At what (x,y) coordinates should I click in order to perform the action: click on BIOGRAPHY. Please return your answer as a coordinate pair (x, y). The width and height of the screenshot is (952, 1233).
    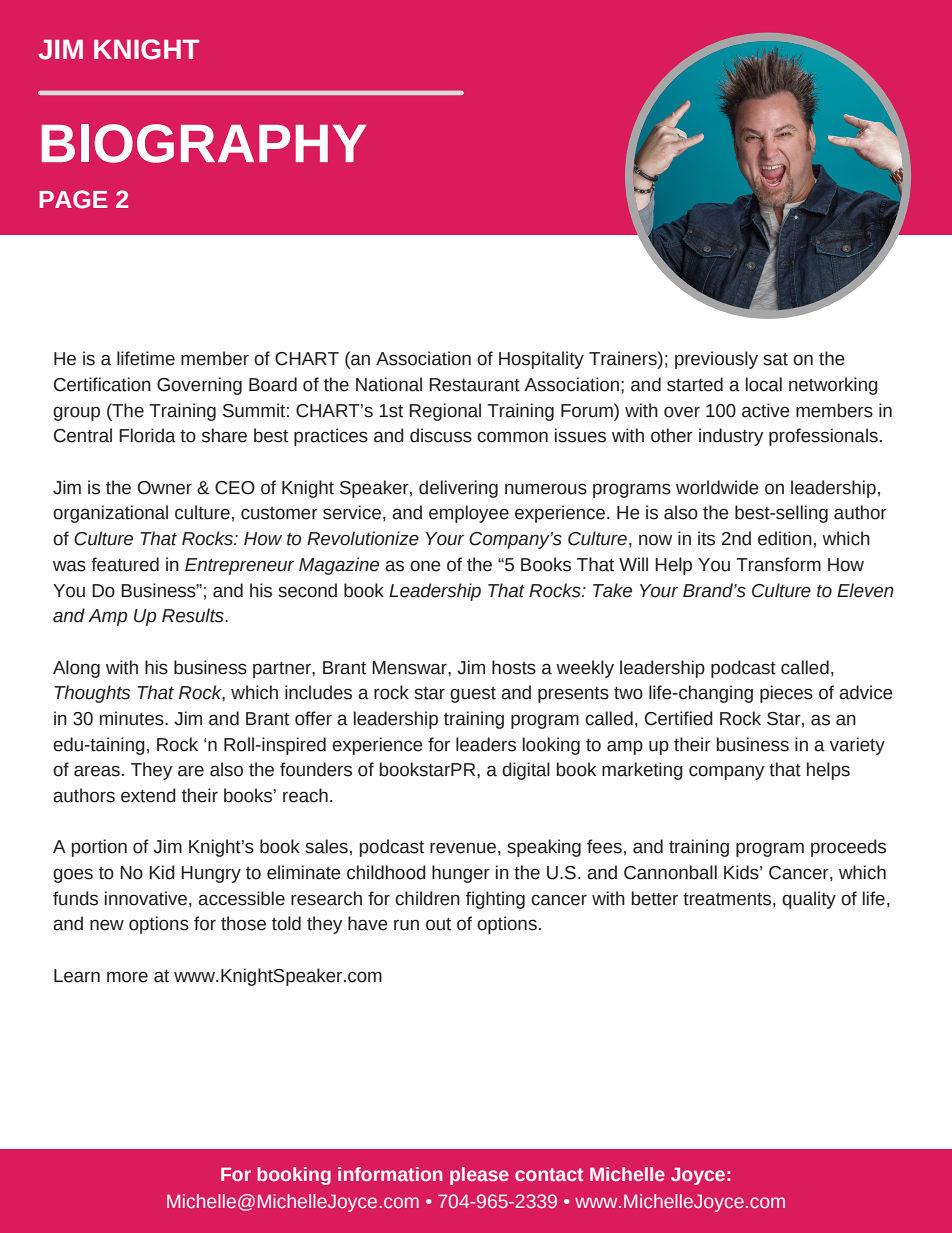
    Looking at the image, I should click on (204, 143).
